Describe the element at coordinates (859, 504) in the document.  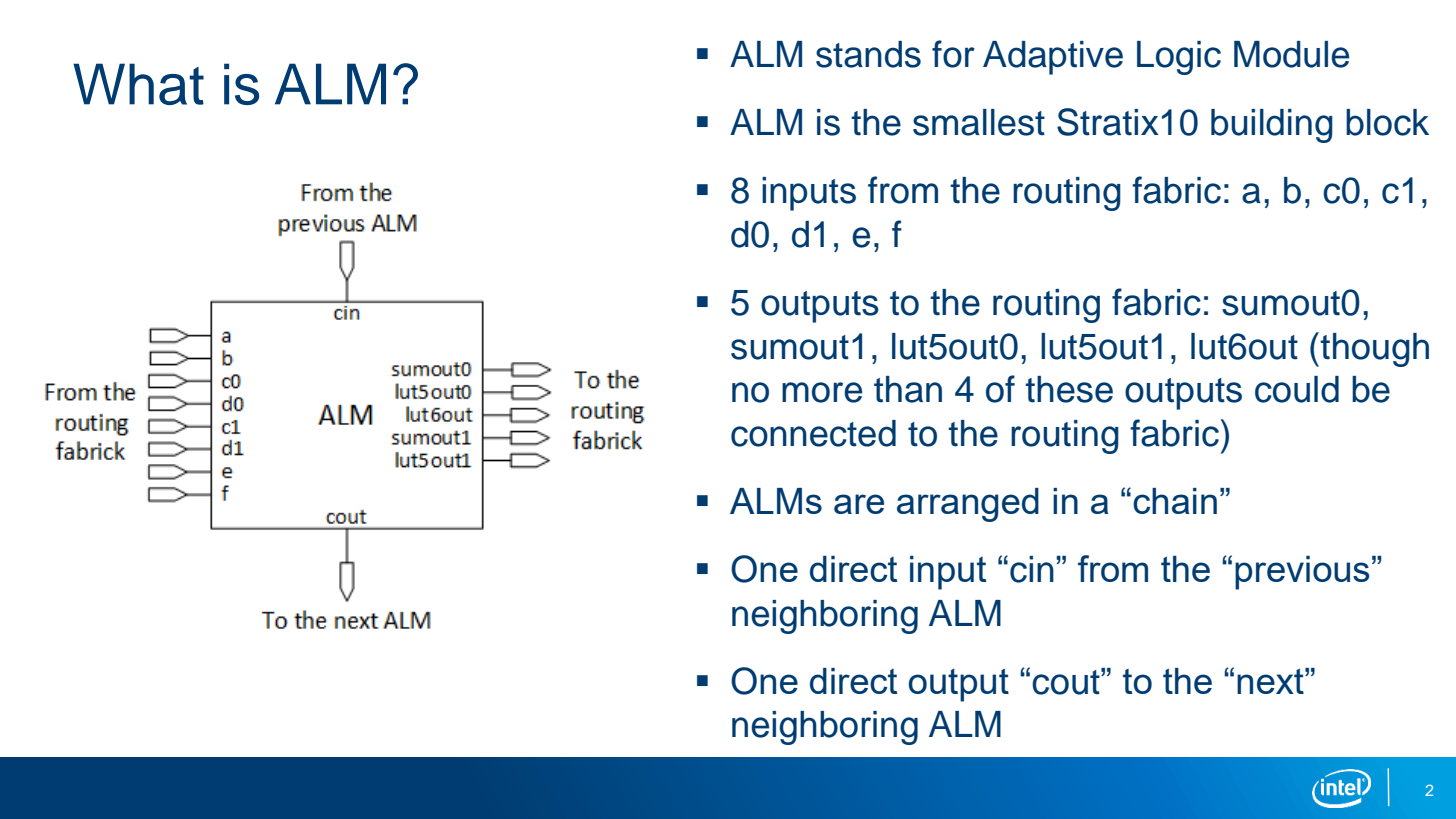
I see `are` at that location.
